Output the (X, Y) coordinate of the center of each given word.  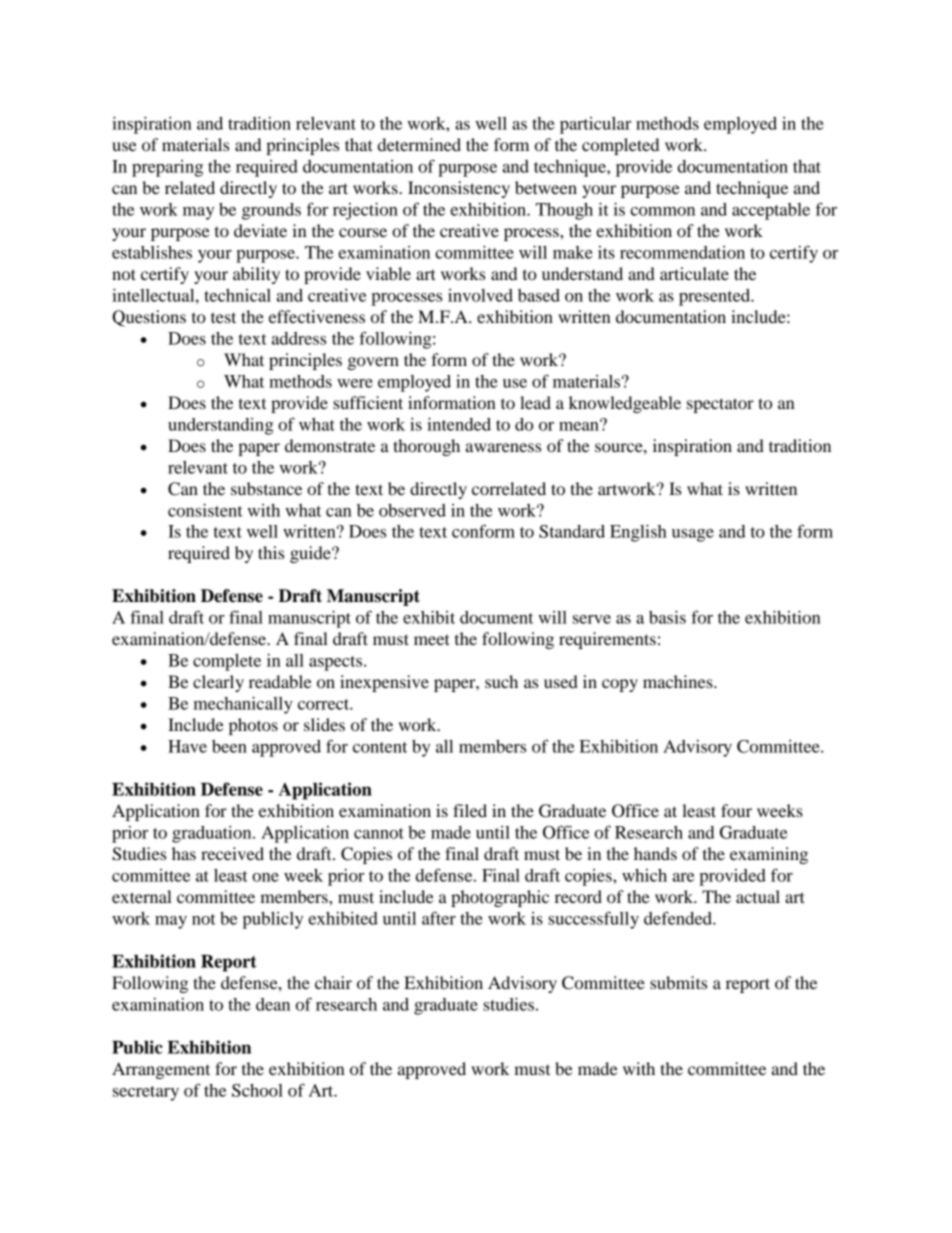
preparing (167, 168)
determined (419, 144)
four (736, 810)
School (257, 1090)
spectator (720, 405)
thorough (426, 447)
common (662, 211)
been (229, 746)
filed (470, 810)
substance (266, 488)
